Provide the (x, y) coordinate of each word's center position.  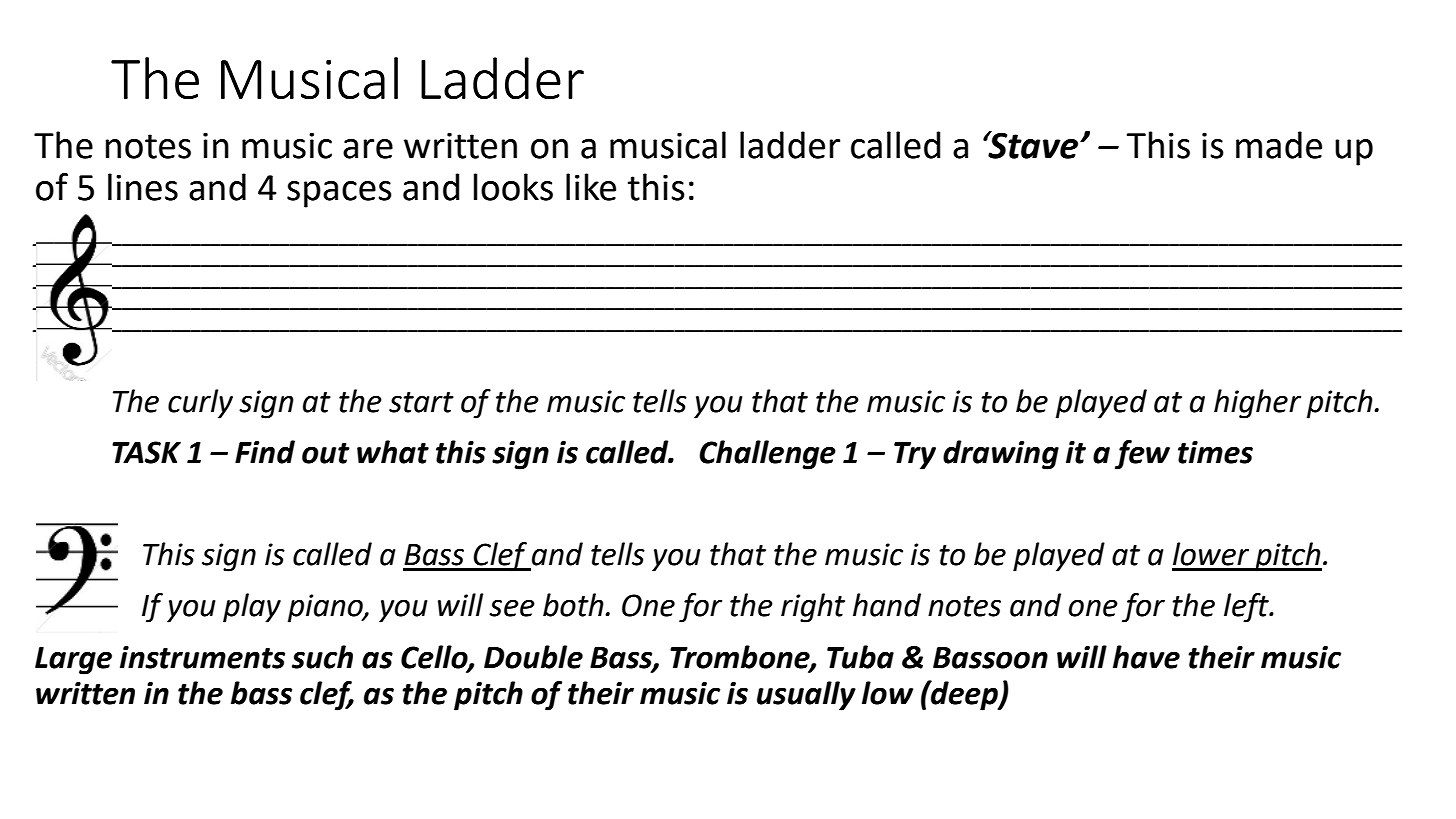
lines (143, 187)
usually (806, 696)
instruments (202, 657)
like (591, 187)
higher (1257, 404)
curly (200, 404)
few (1142, 455)
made (1279, 145)
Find (265, 452)
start (421, 402)
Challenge (767, 455)
